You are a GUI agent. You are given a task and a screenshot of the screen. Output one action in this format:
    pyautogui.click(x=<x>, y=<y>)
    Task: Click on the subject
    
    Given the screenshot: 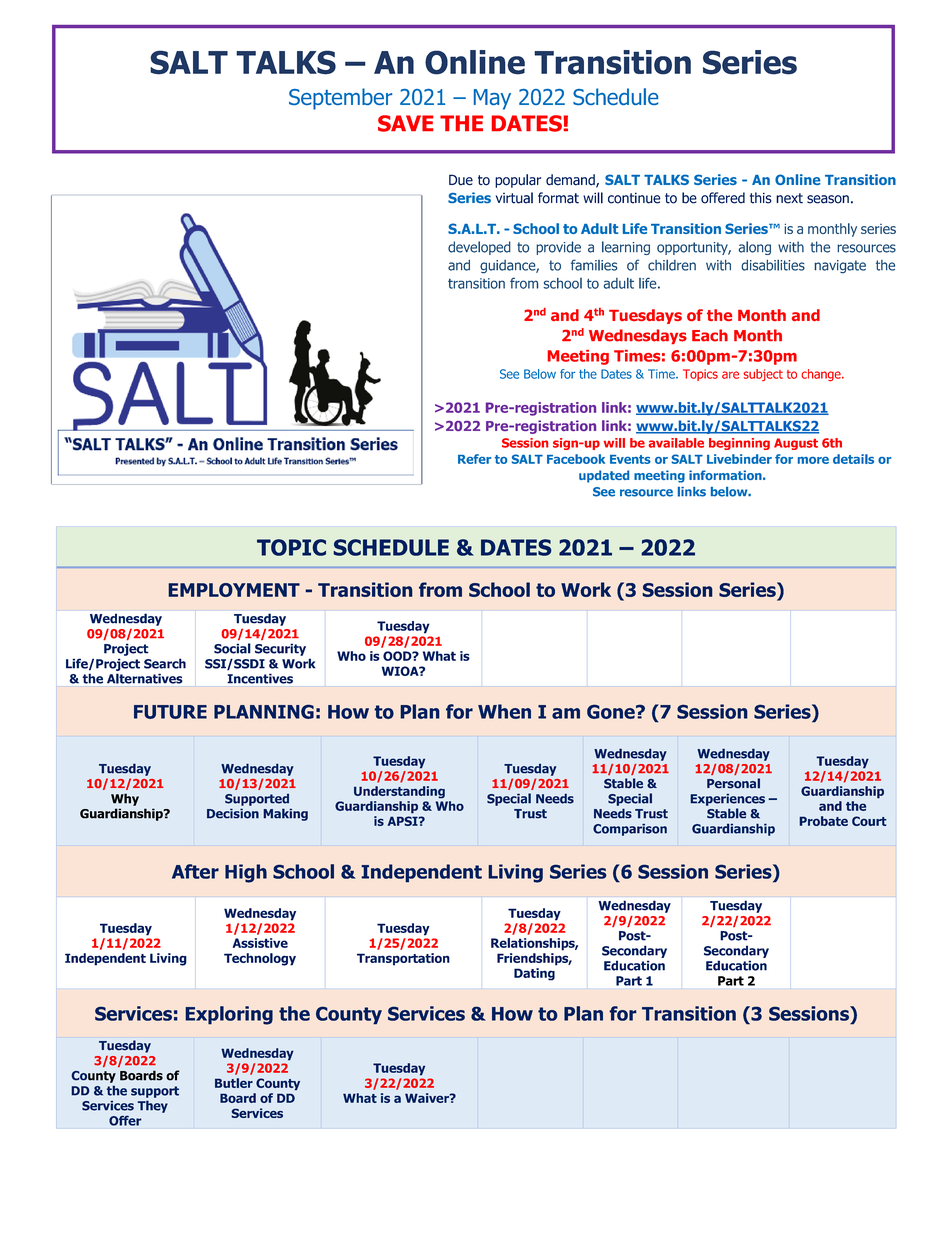 What is the action you would take?
    pyautogui.click(x=763, y=375)
